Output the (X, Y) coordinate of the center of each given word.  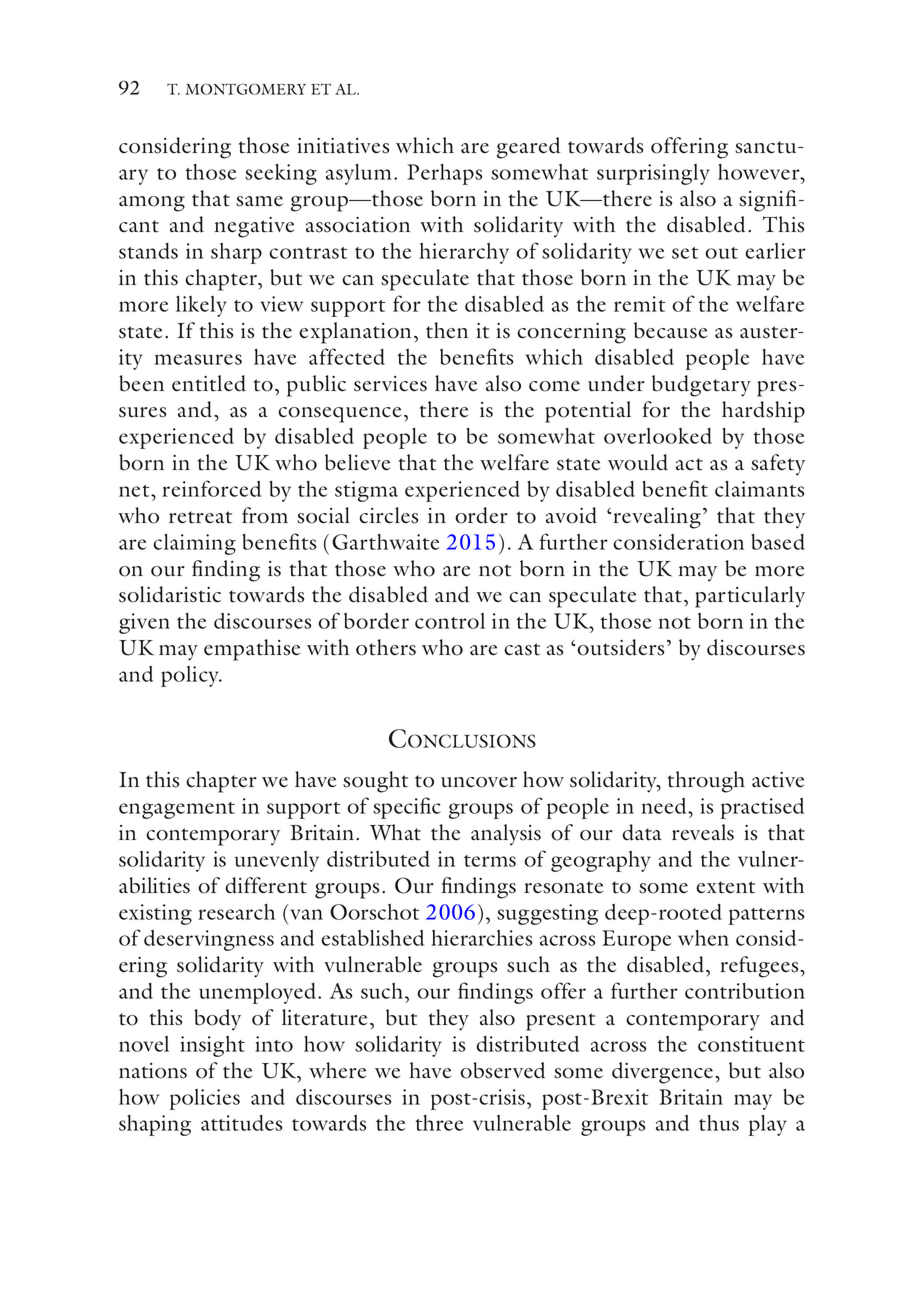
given (144, 623)
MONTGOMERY (246, 89)
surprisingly (653, 174)
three (439, 1123)
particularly (750, 597)
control (450, 621)
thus (719, 1123)
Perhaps (444, 174)
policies (205, 1099)
